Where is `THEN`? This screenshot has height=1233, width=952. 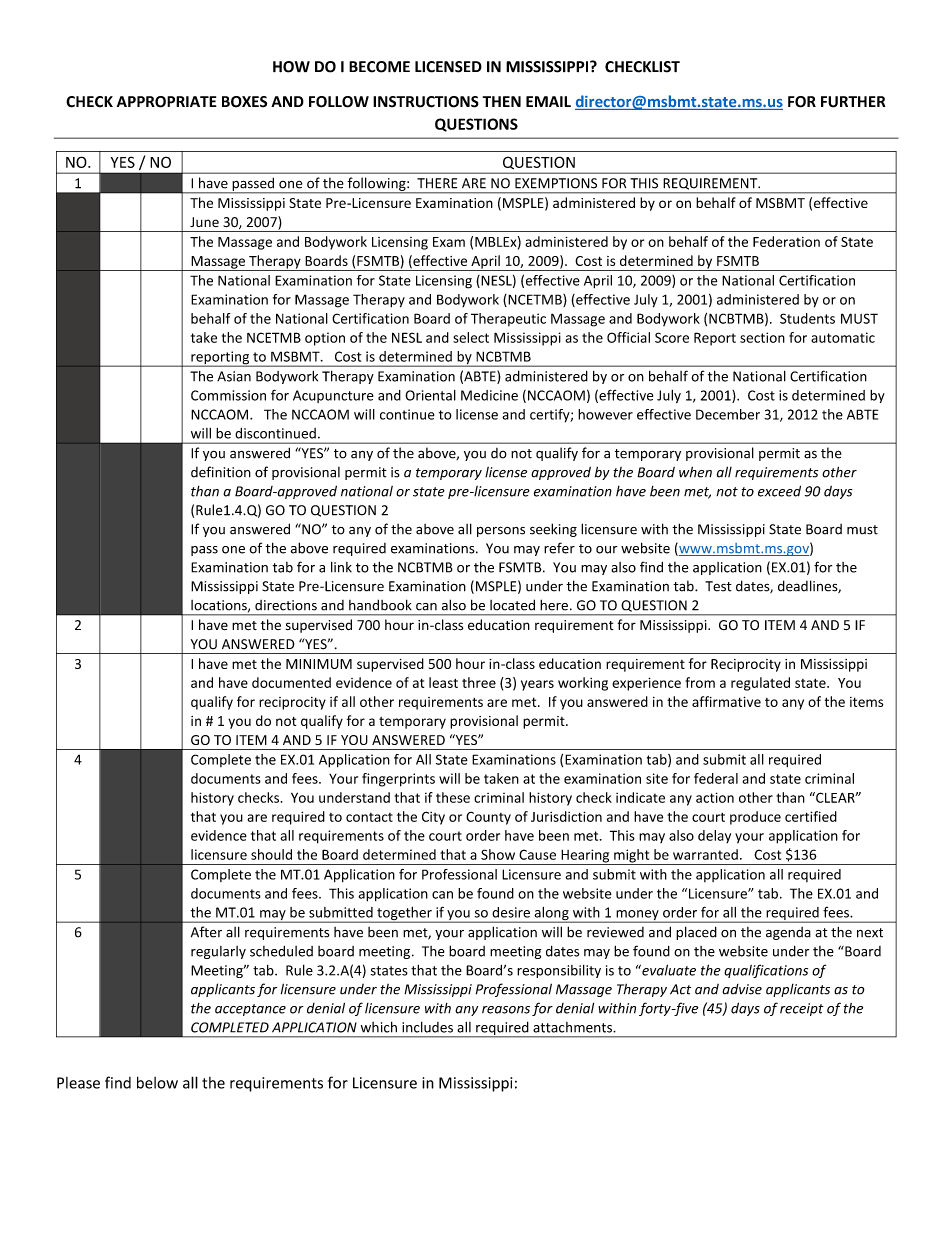 THEN is located at coordinates (502, 101).
